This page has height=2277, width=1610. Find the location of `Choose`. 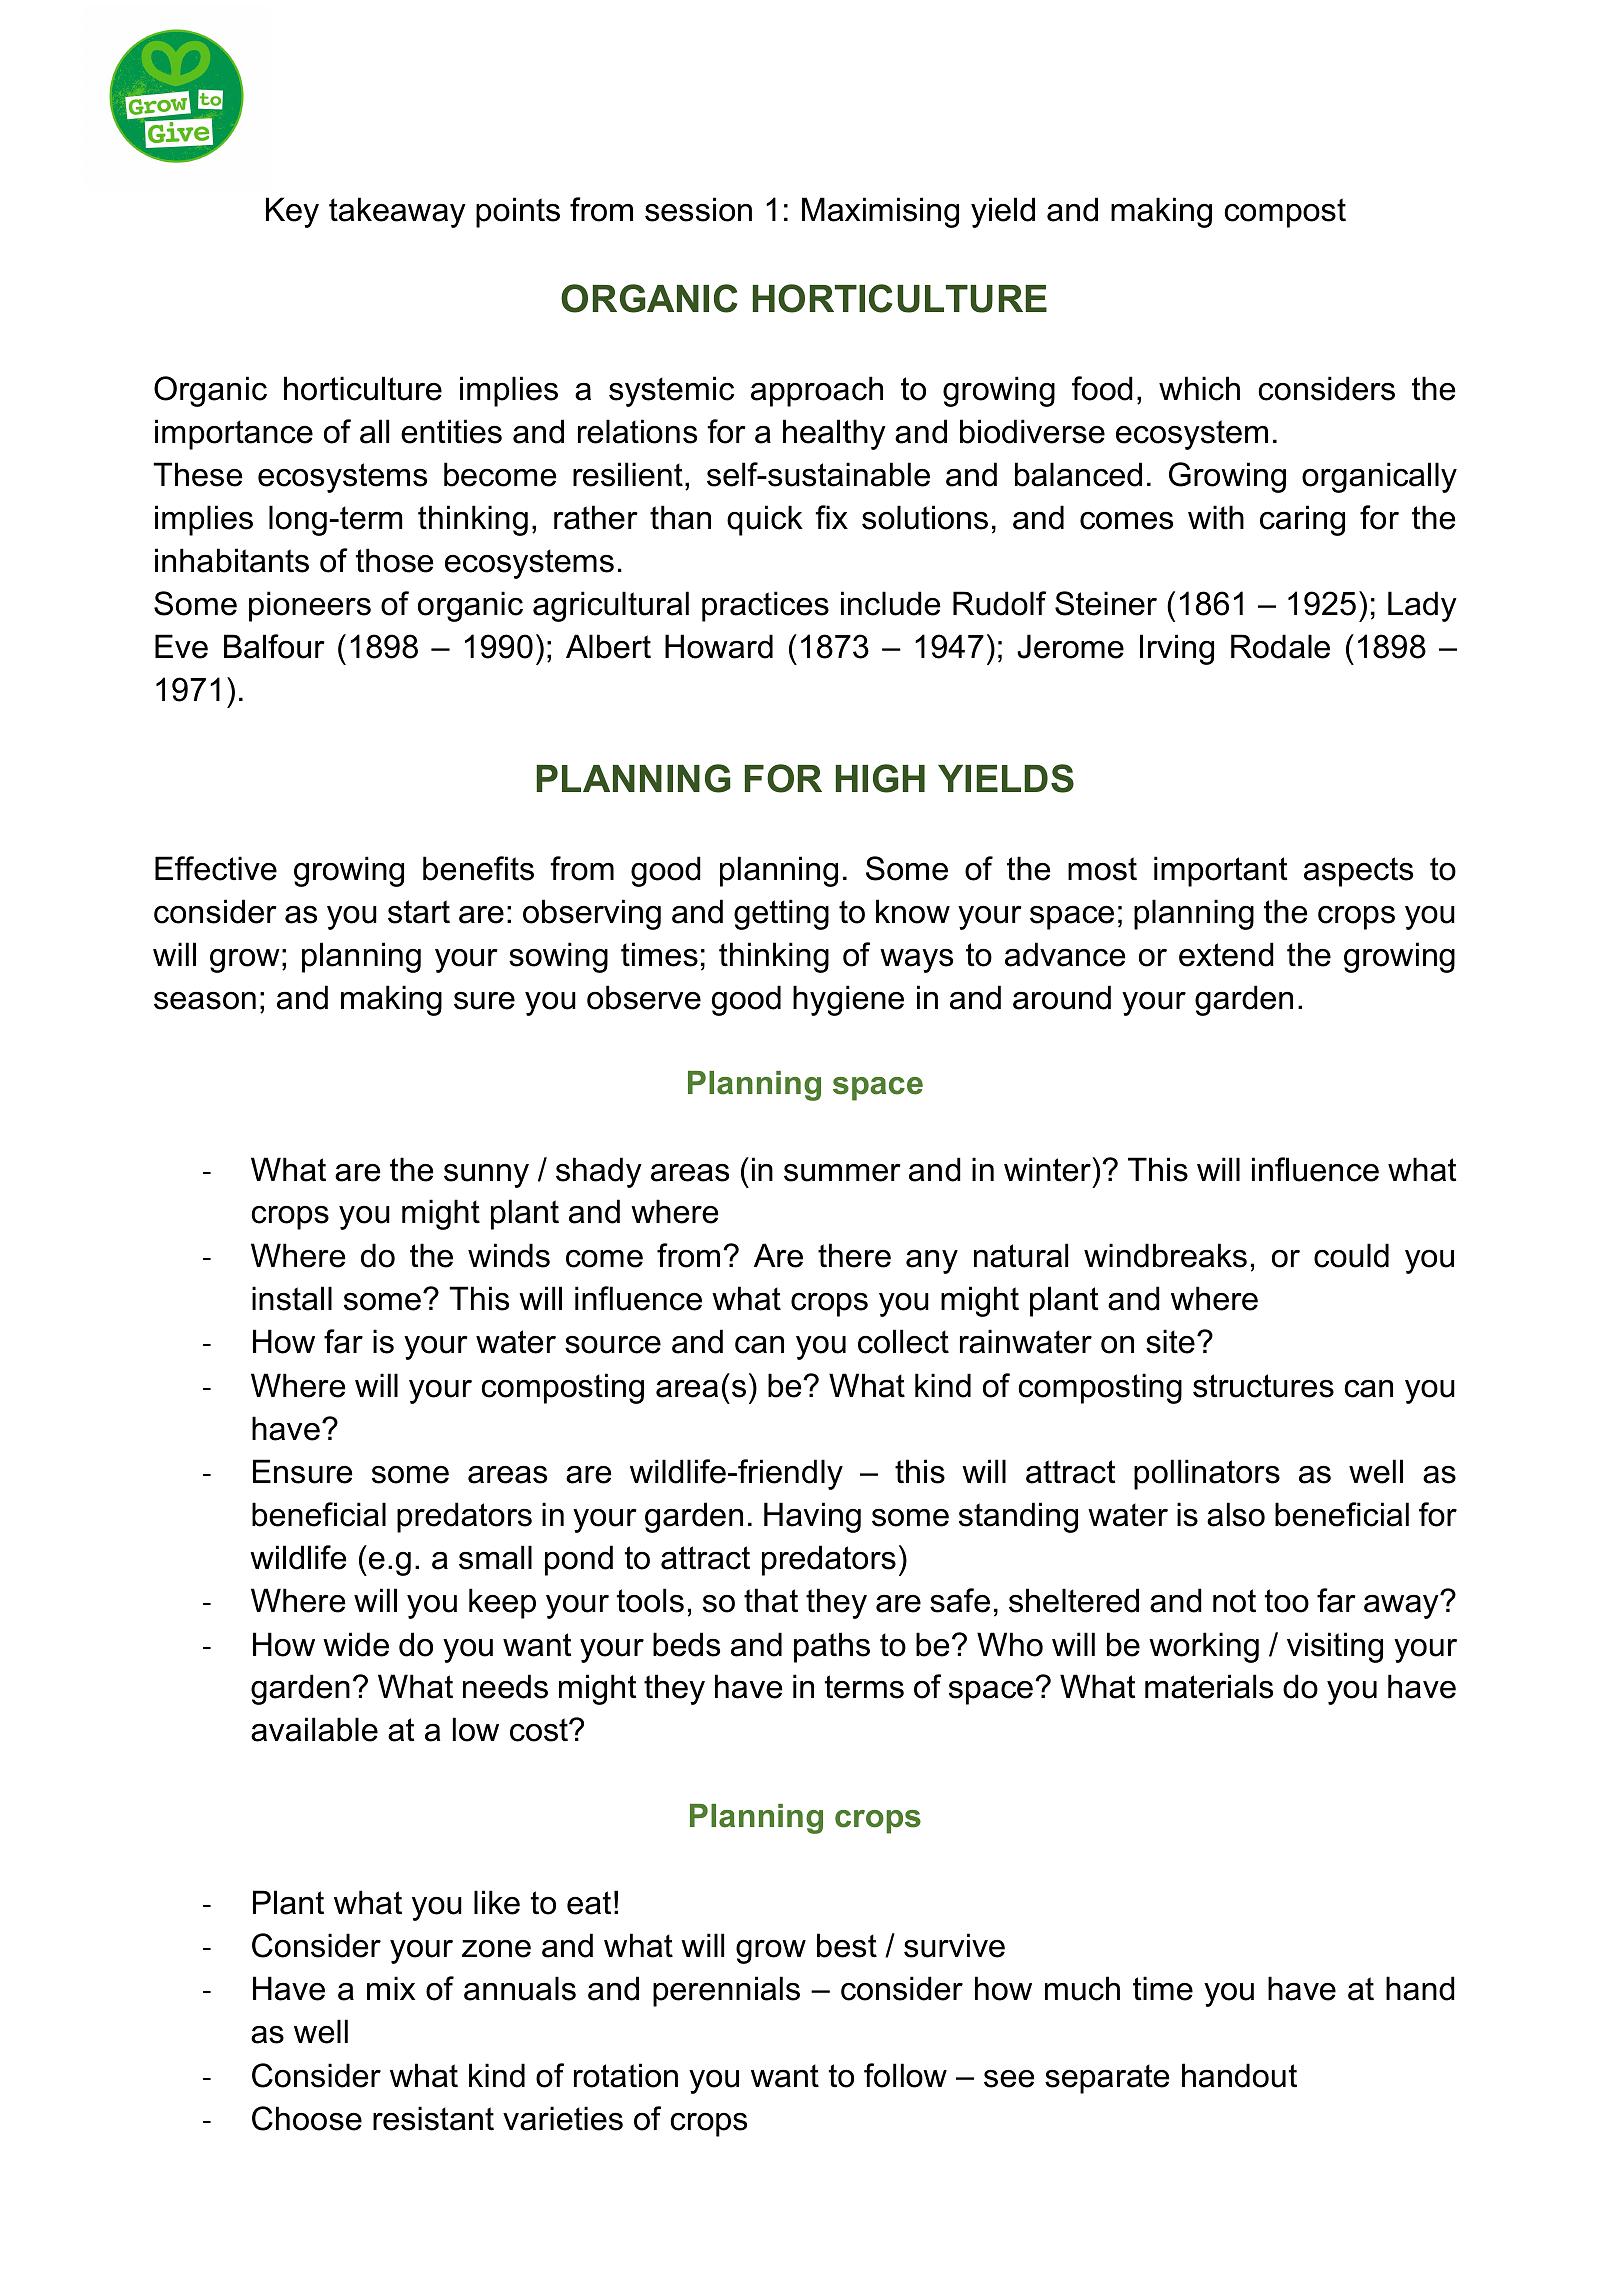

Choose is located at coordinates (307, 2118).
